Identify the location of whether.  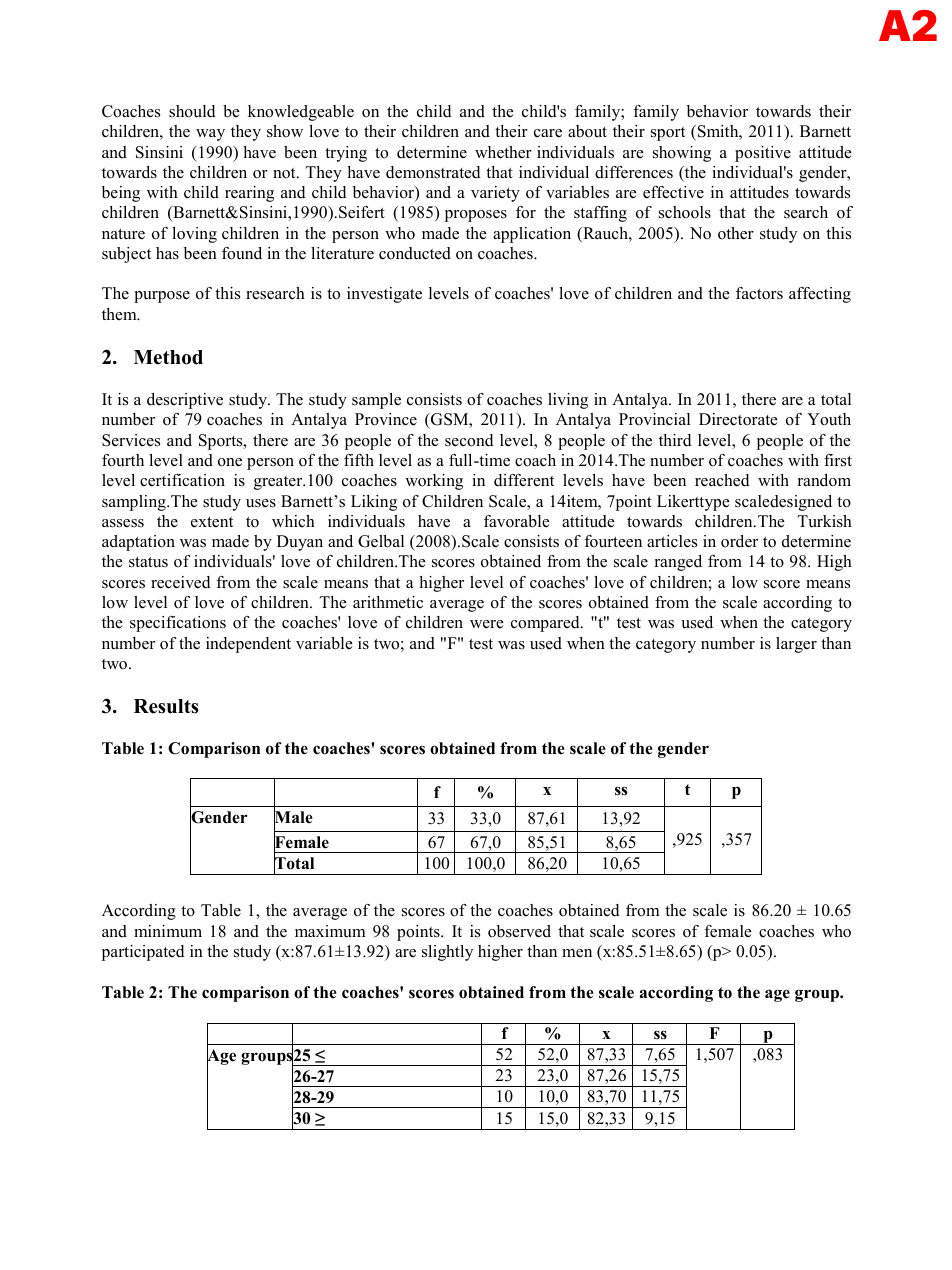
(503, 152).
